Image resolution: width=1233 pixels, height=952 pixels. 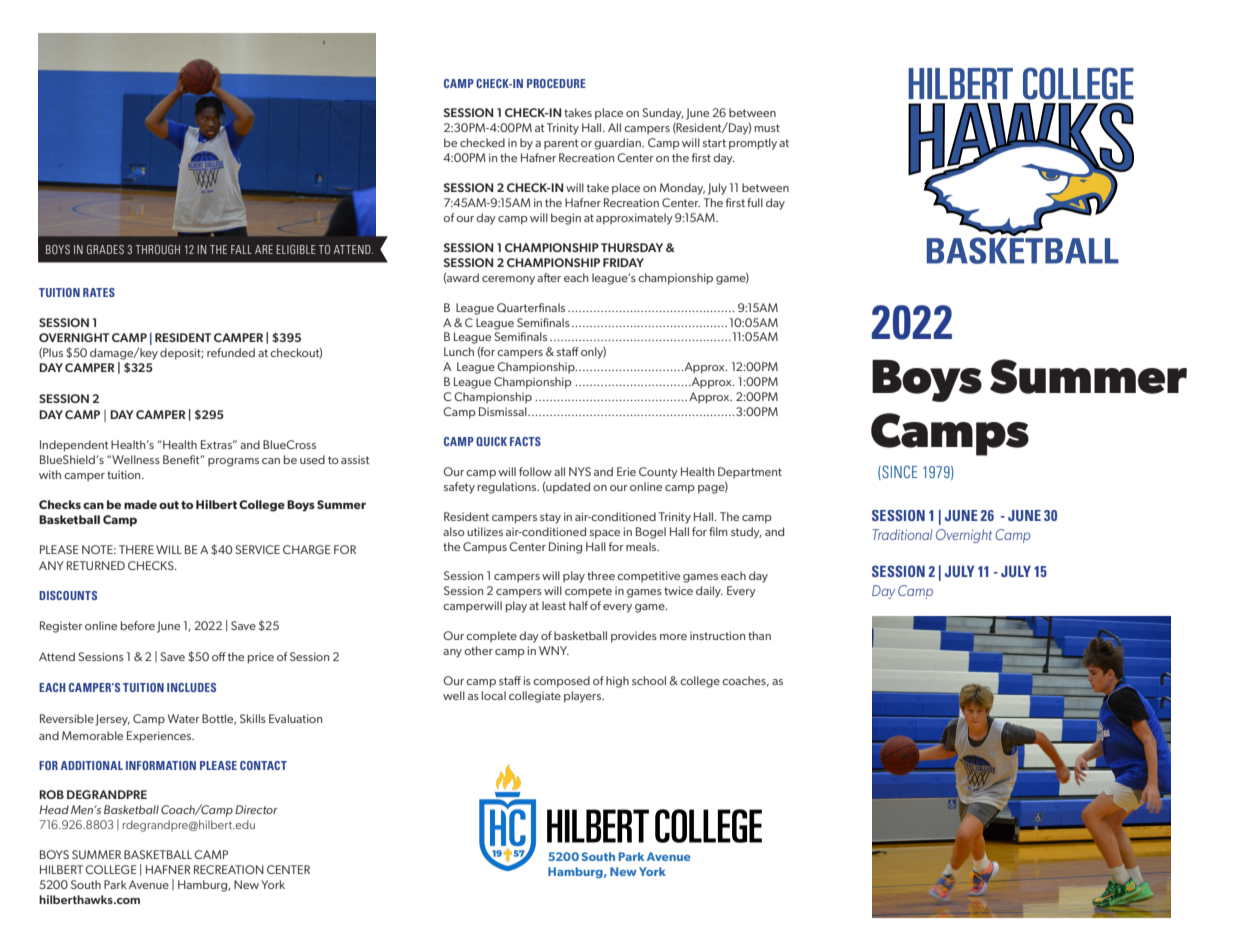 I want to click on refunded, so click(x=231, y=352).
